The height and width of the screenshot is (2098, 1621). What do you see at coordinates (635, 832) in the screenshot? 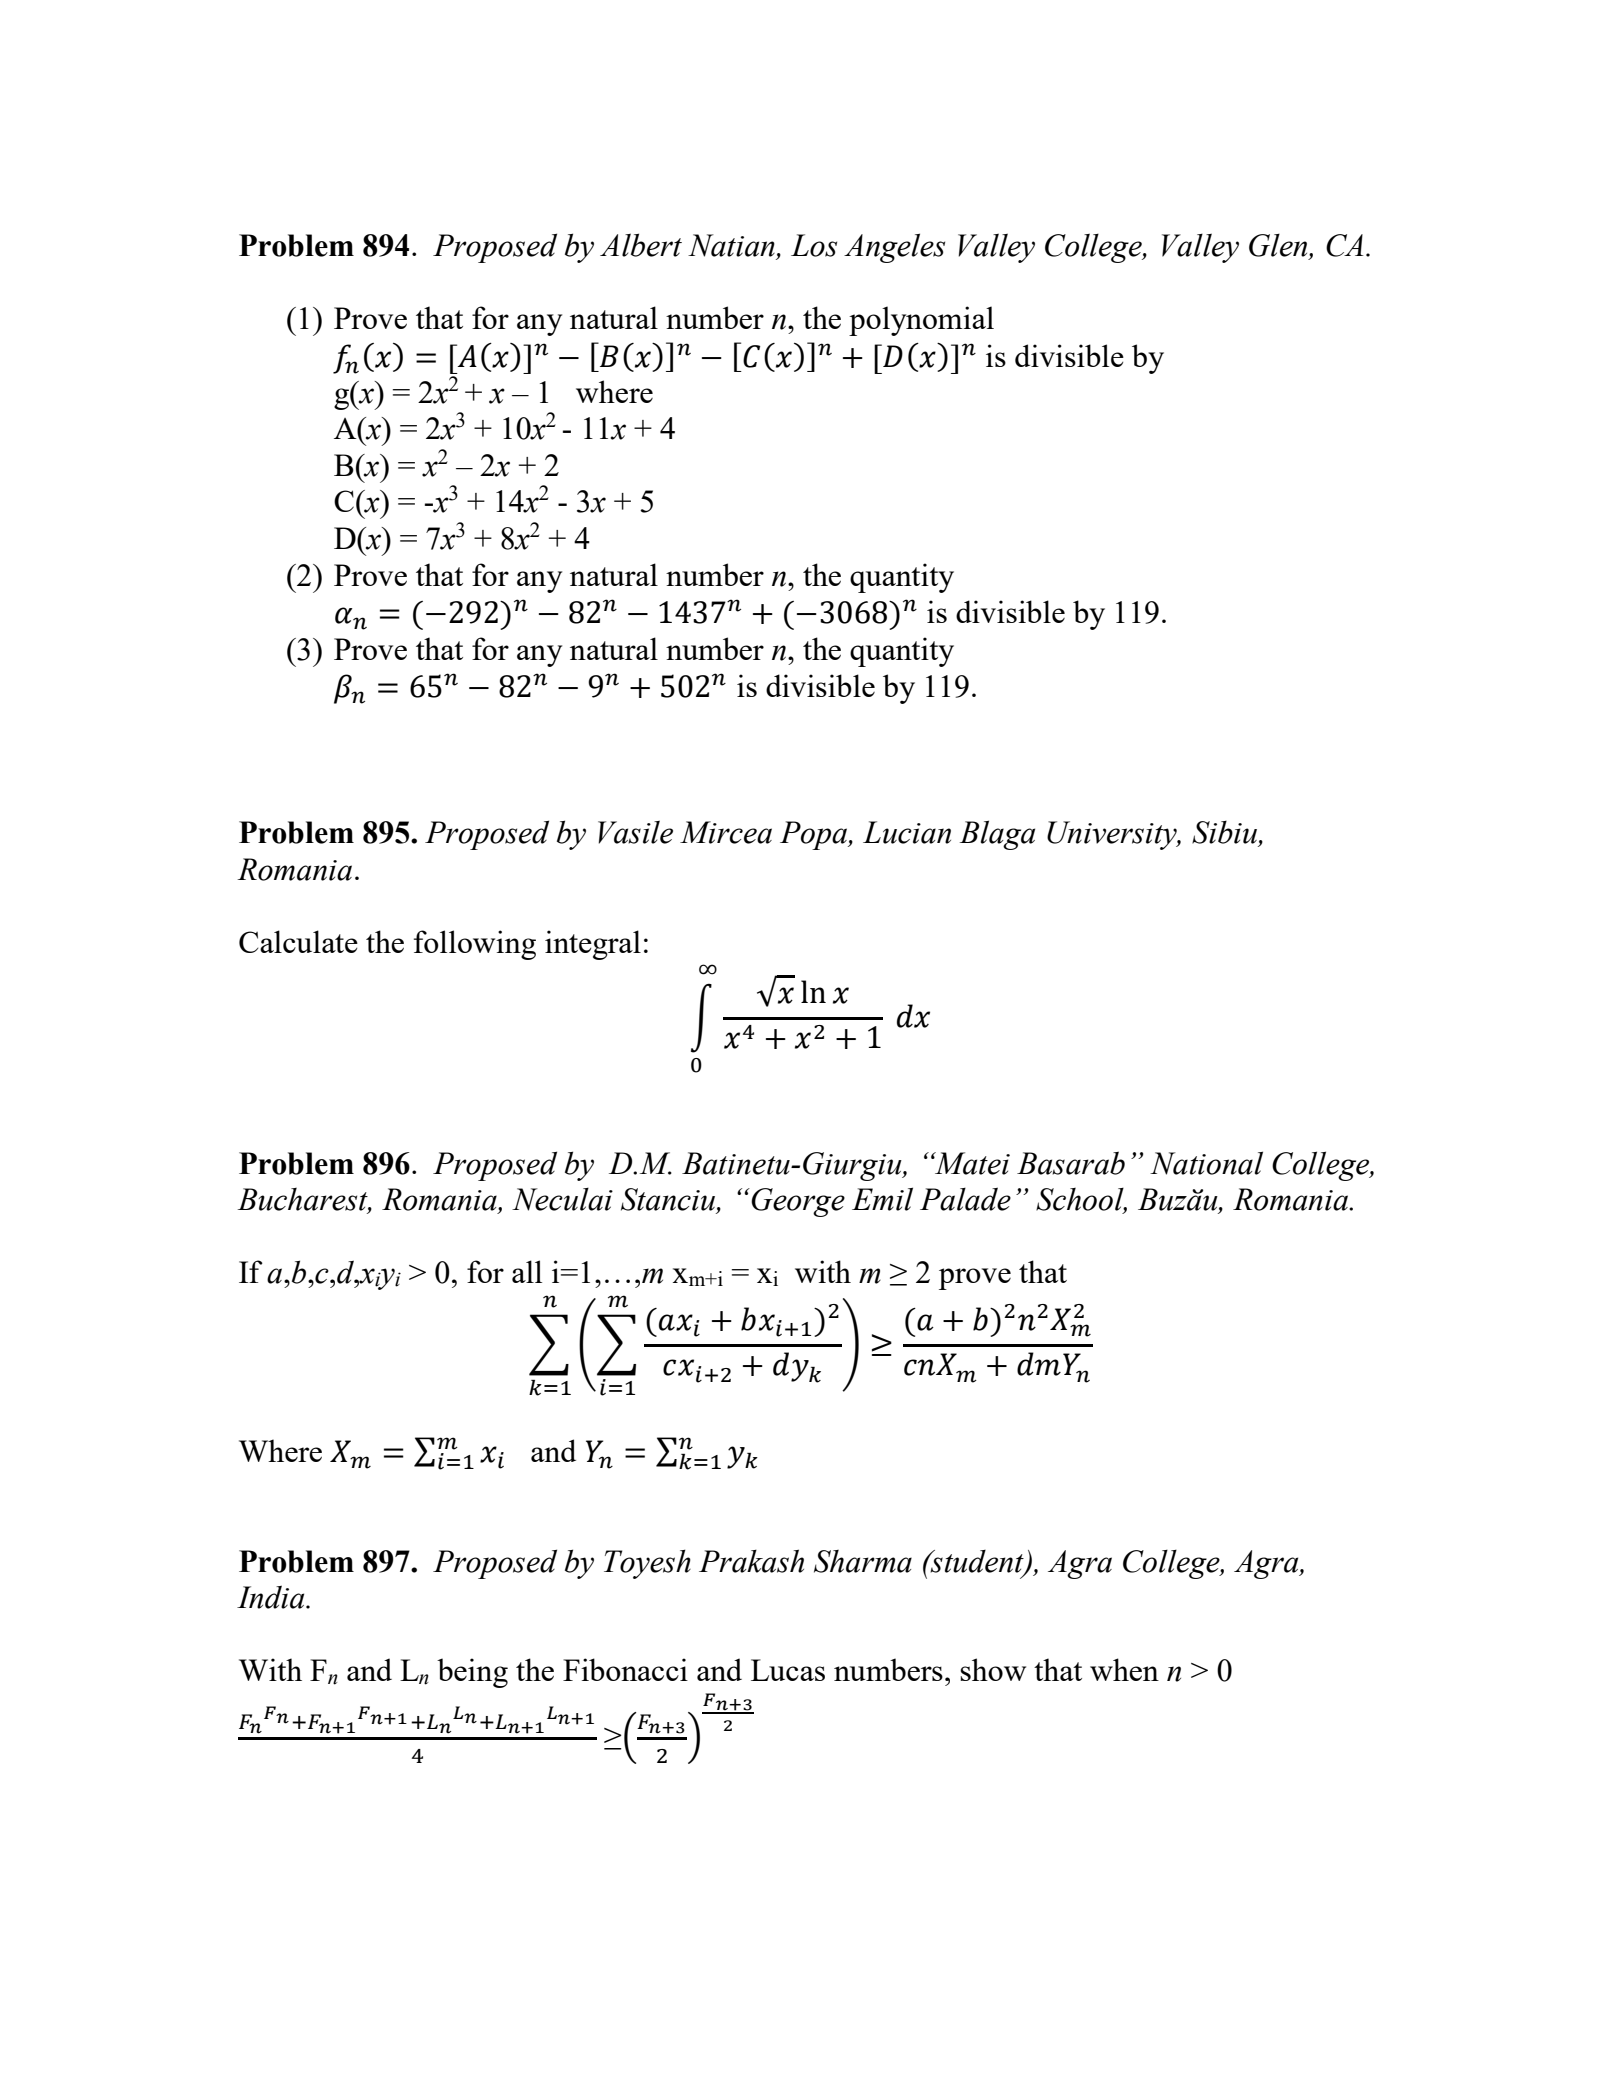
I see `Vasile` at bounding box center [635, 832].
